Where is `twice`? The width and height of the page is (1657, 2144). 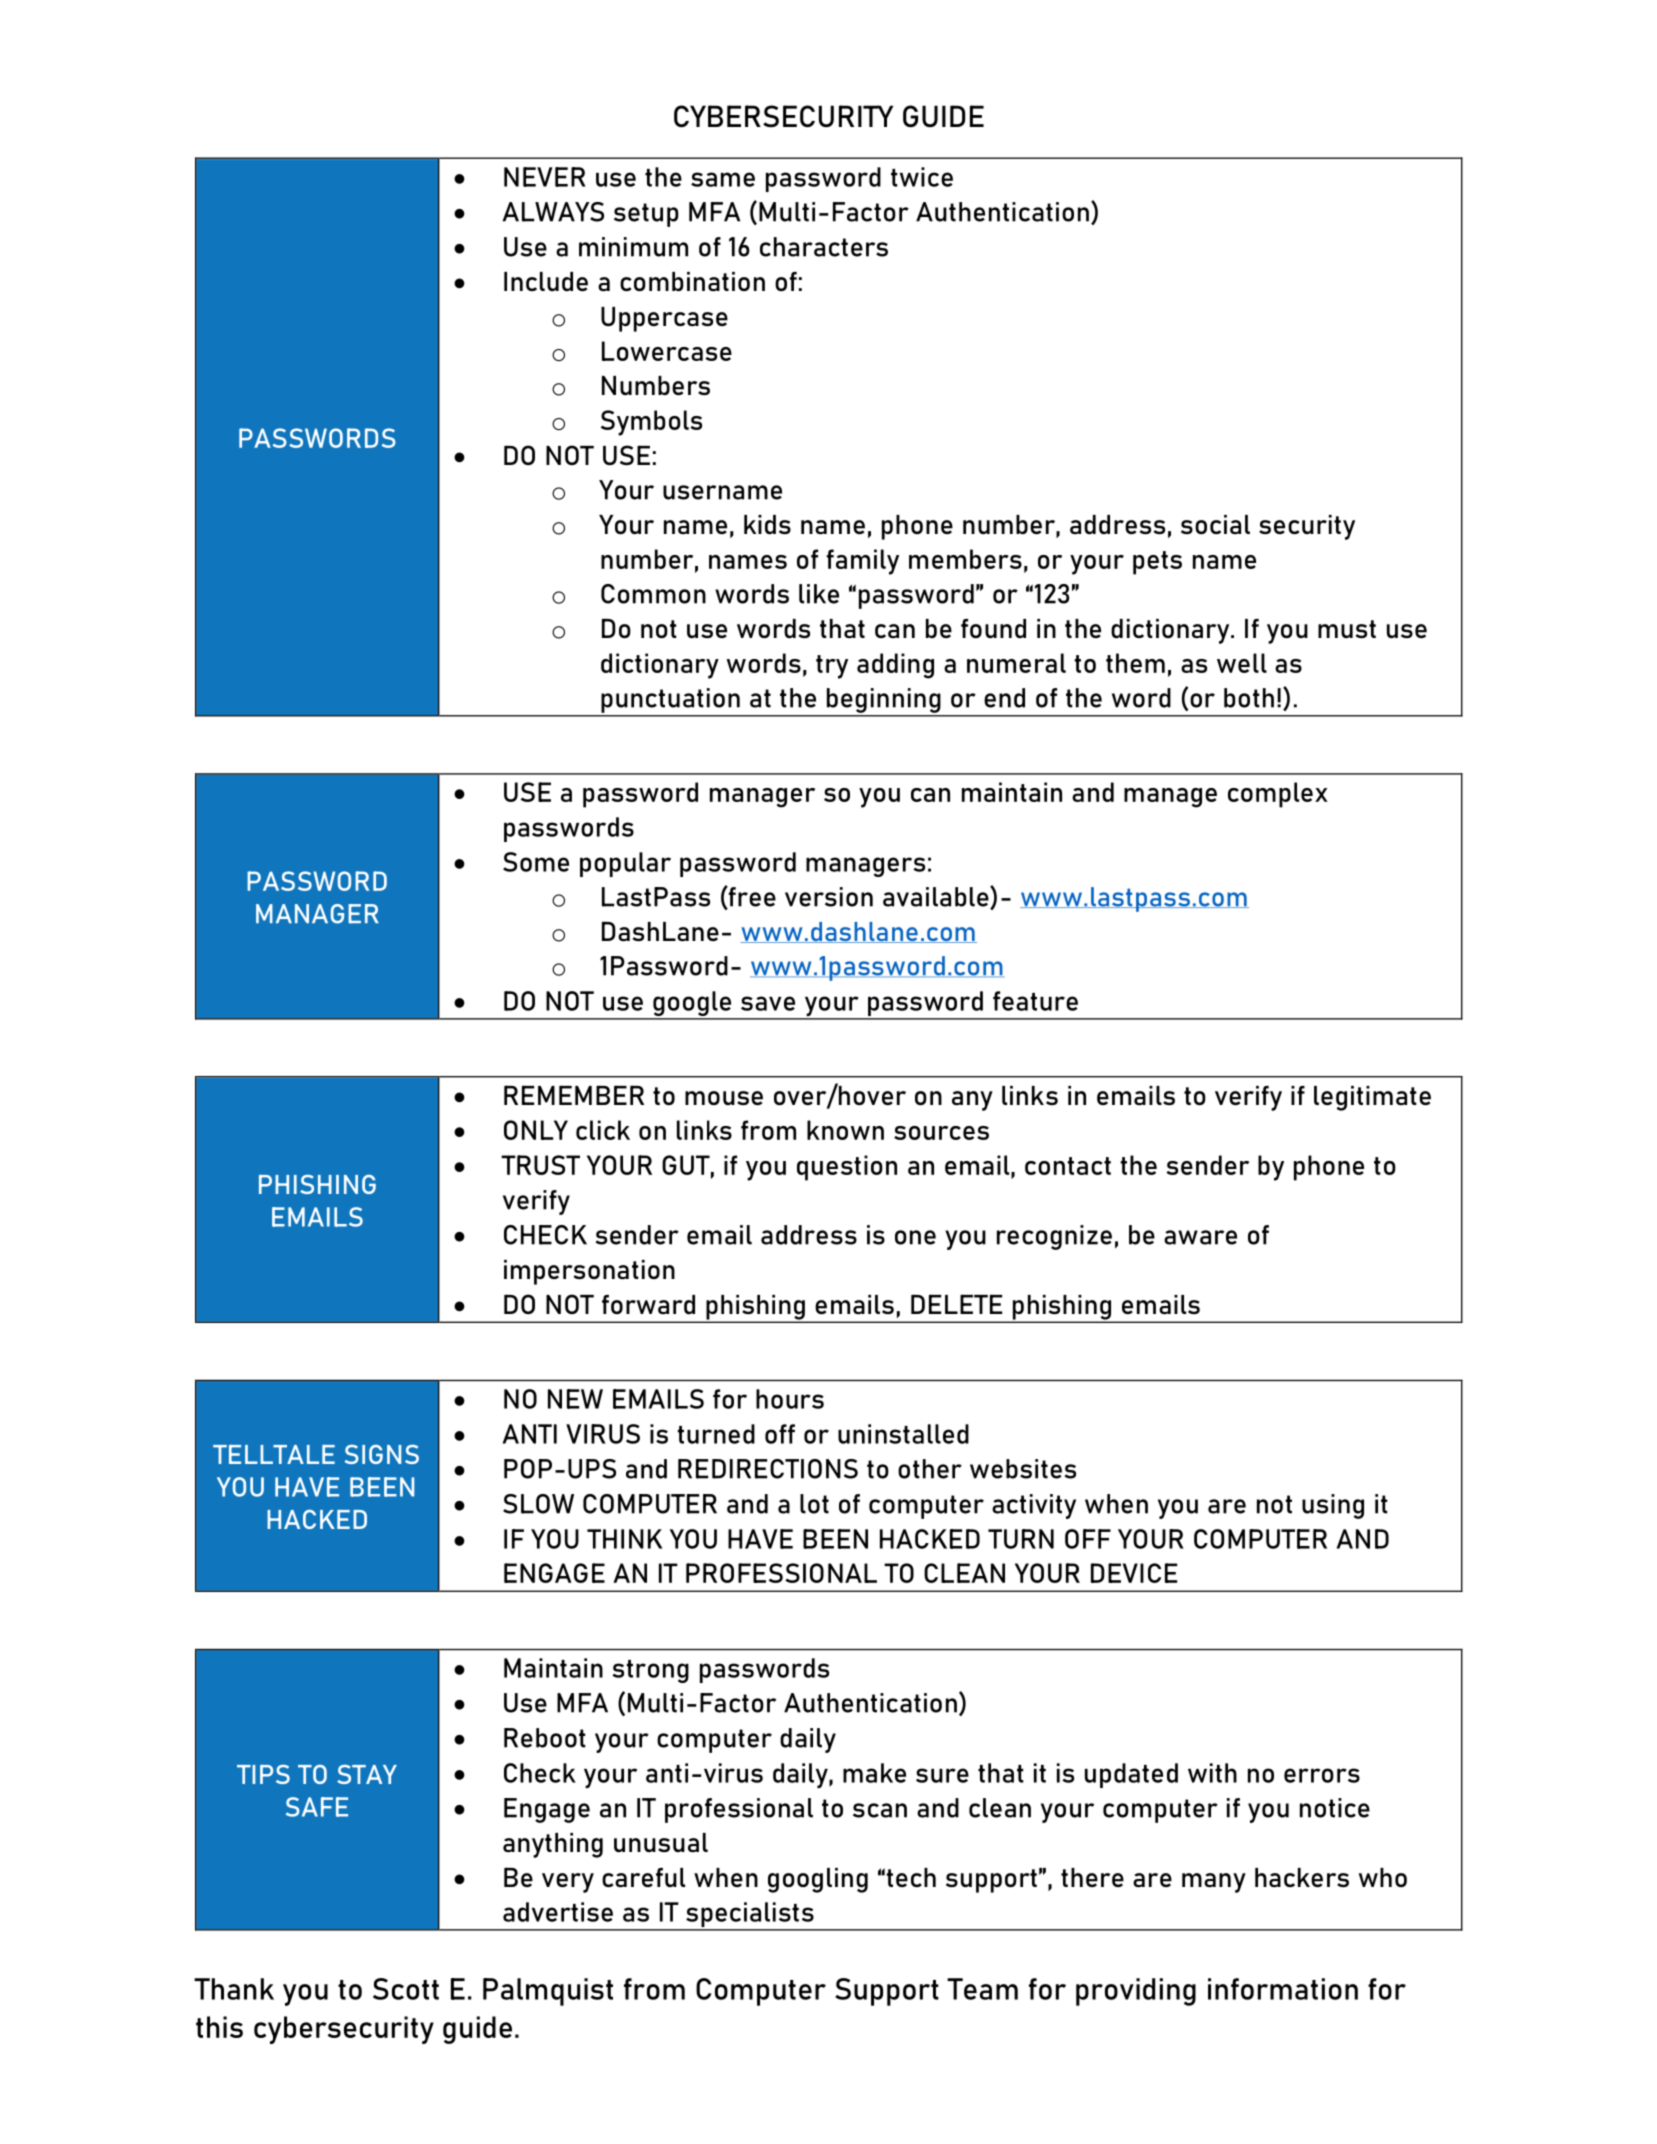 twice is located at coordinates (922, 177).
